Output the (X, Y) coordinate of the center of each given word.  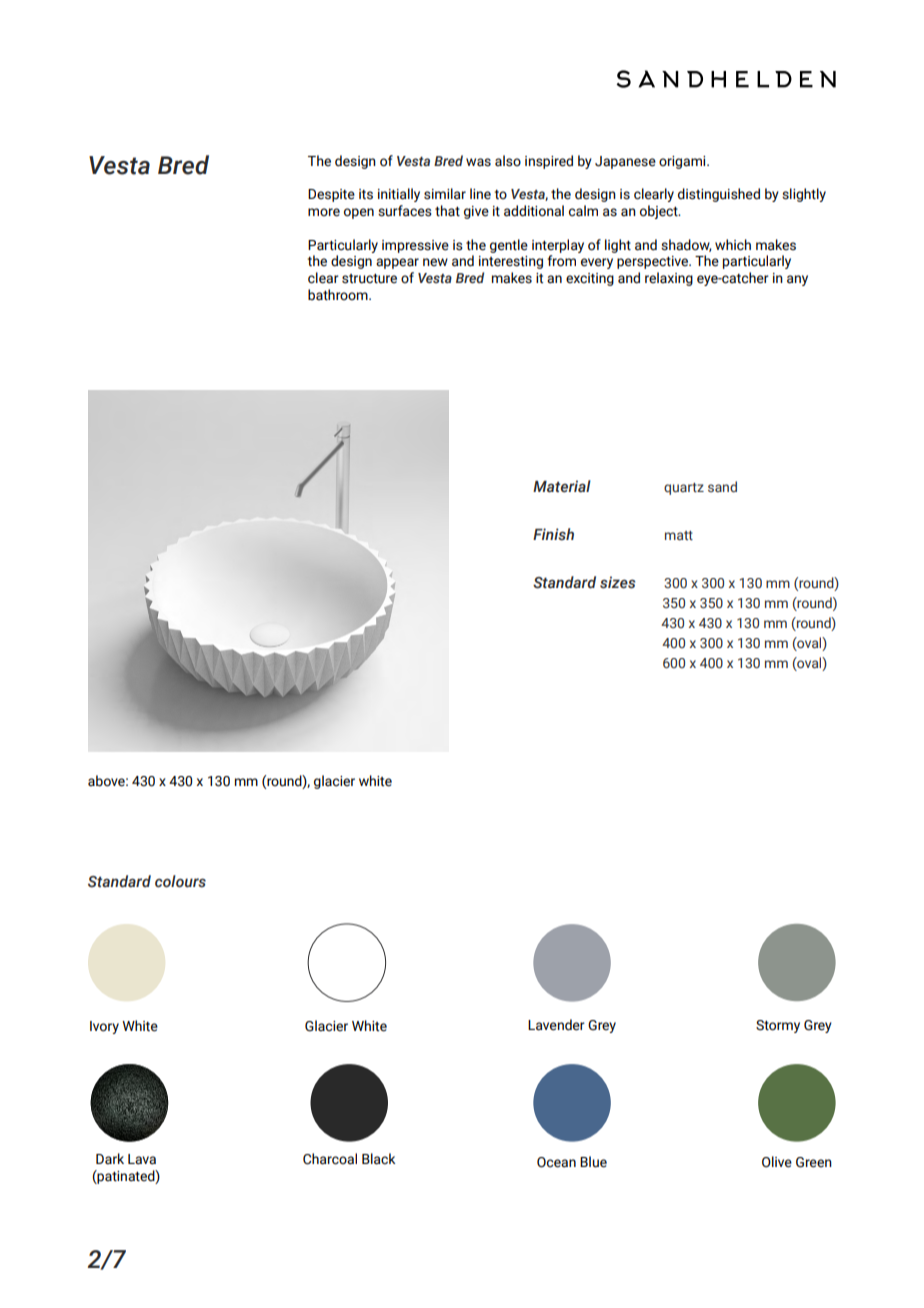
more (324, 212)
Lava (142, 1159)
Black (378, 1159)
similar (445, 194)
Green (814, 1162)
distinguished (719, 195)
